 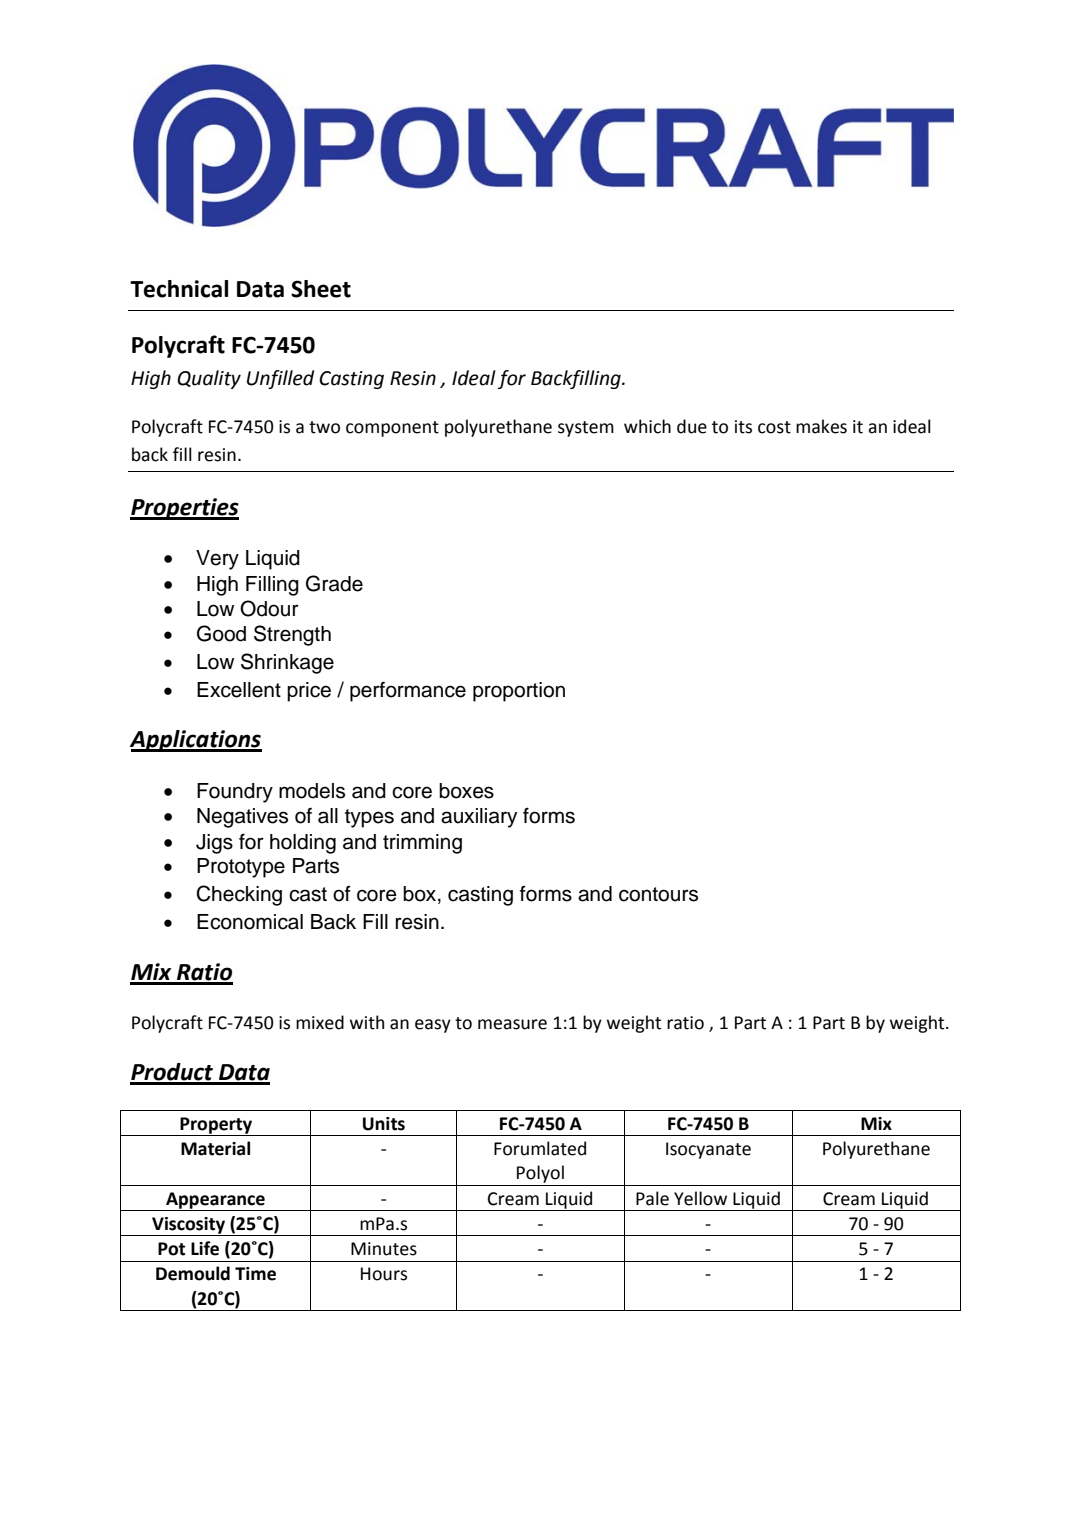 I want to click on system, so click(x=586, y=429).
